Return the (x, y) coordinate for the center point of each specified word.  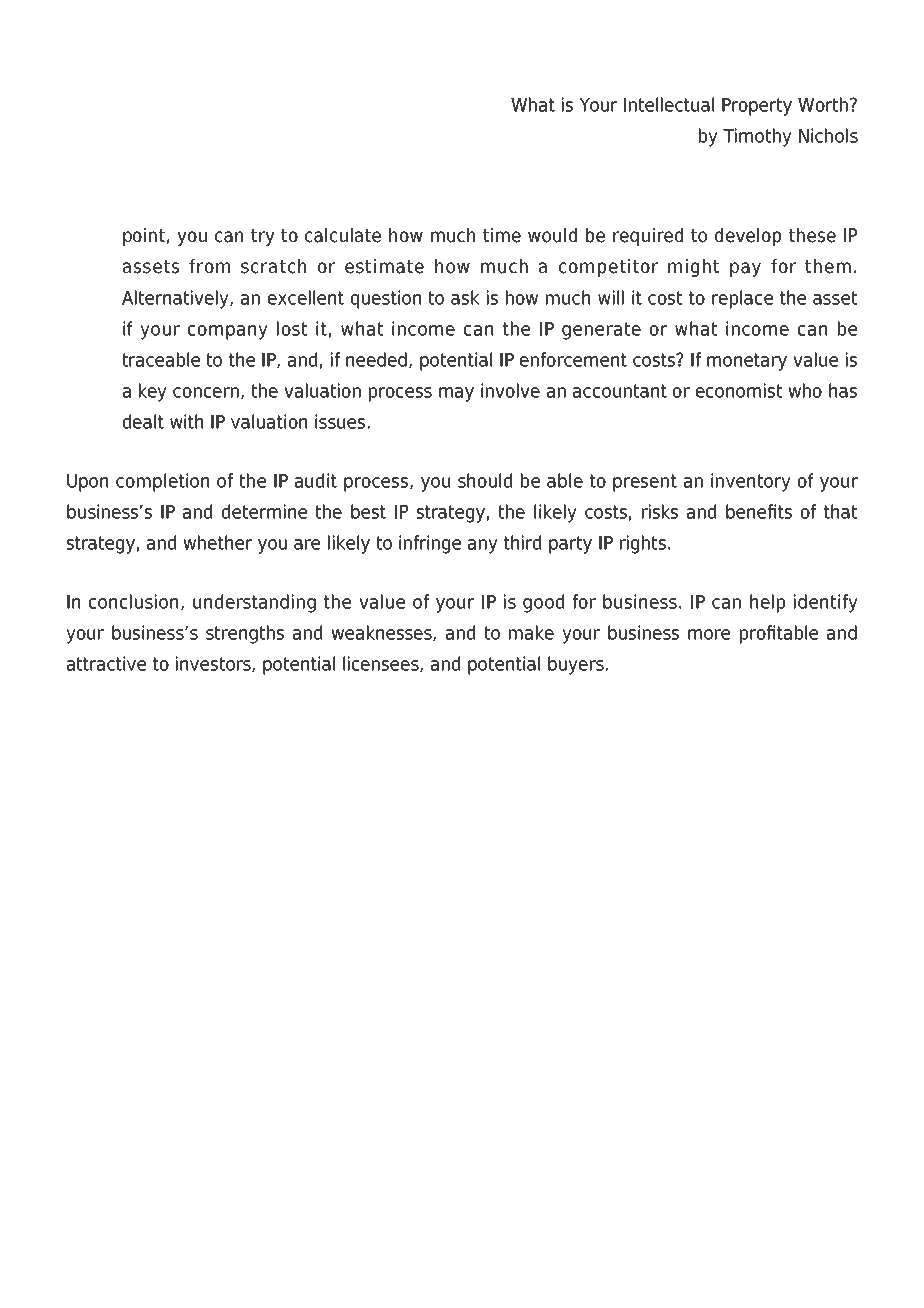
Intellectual (669, 104)
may (456, 394)
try (263, 237)
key (153, 392)
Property (757, 107)
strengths (245, 634)
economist (739, 390)
